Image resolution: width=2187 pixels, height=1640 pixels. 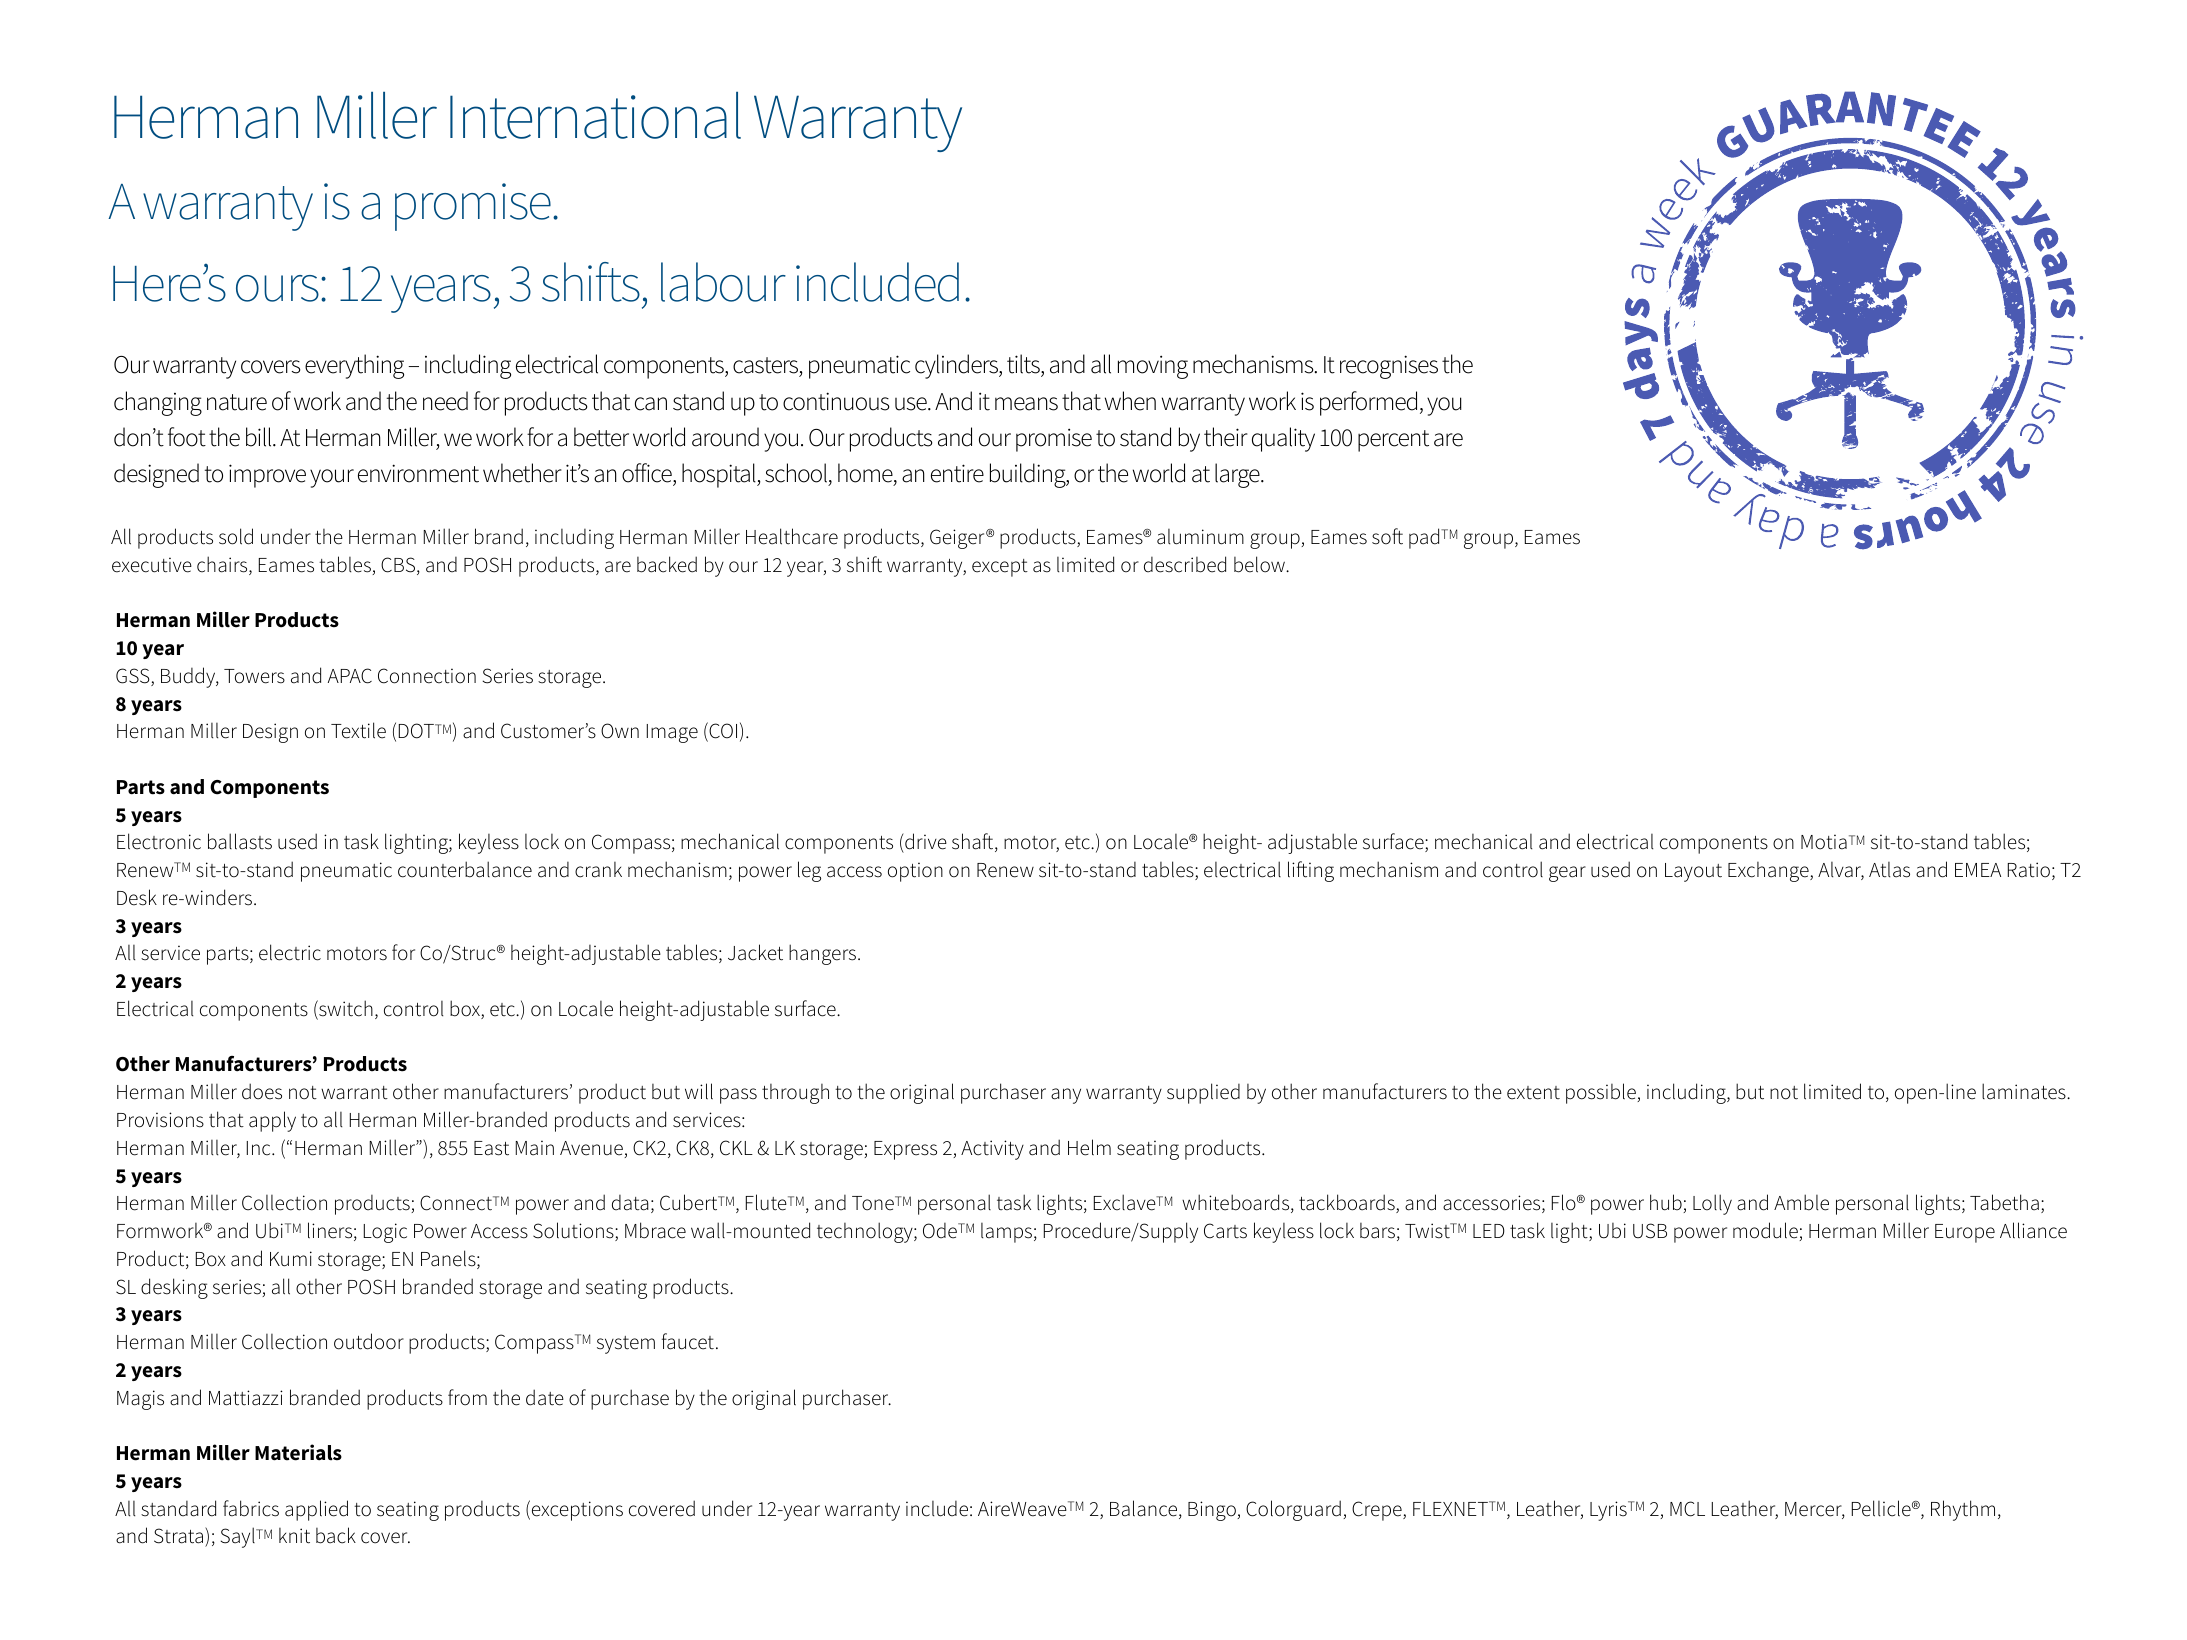 What do you see at coordinates (1841, 871) in the screenshot?
I see `Alvar` at bounding box center [1841, 871].
